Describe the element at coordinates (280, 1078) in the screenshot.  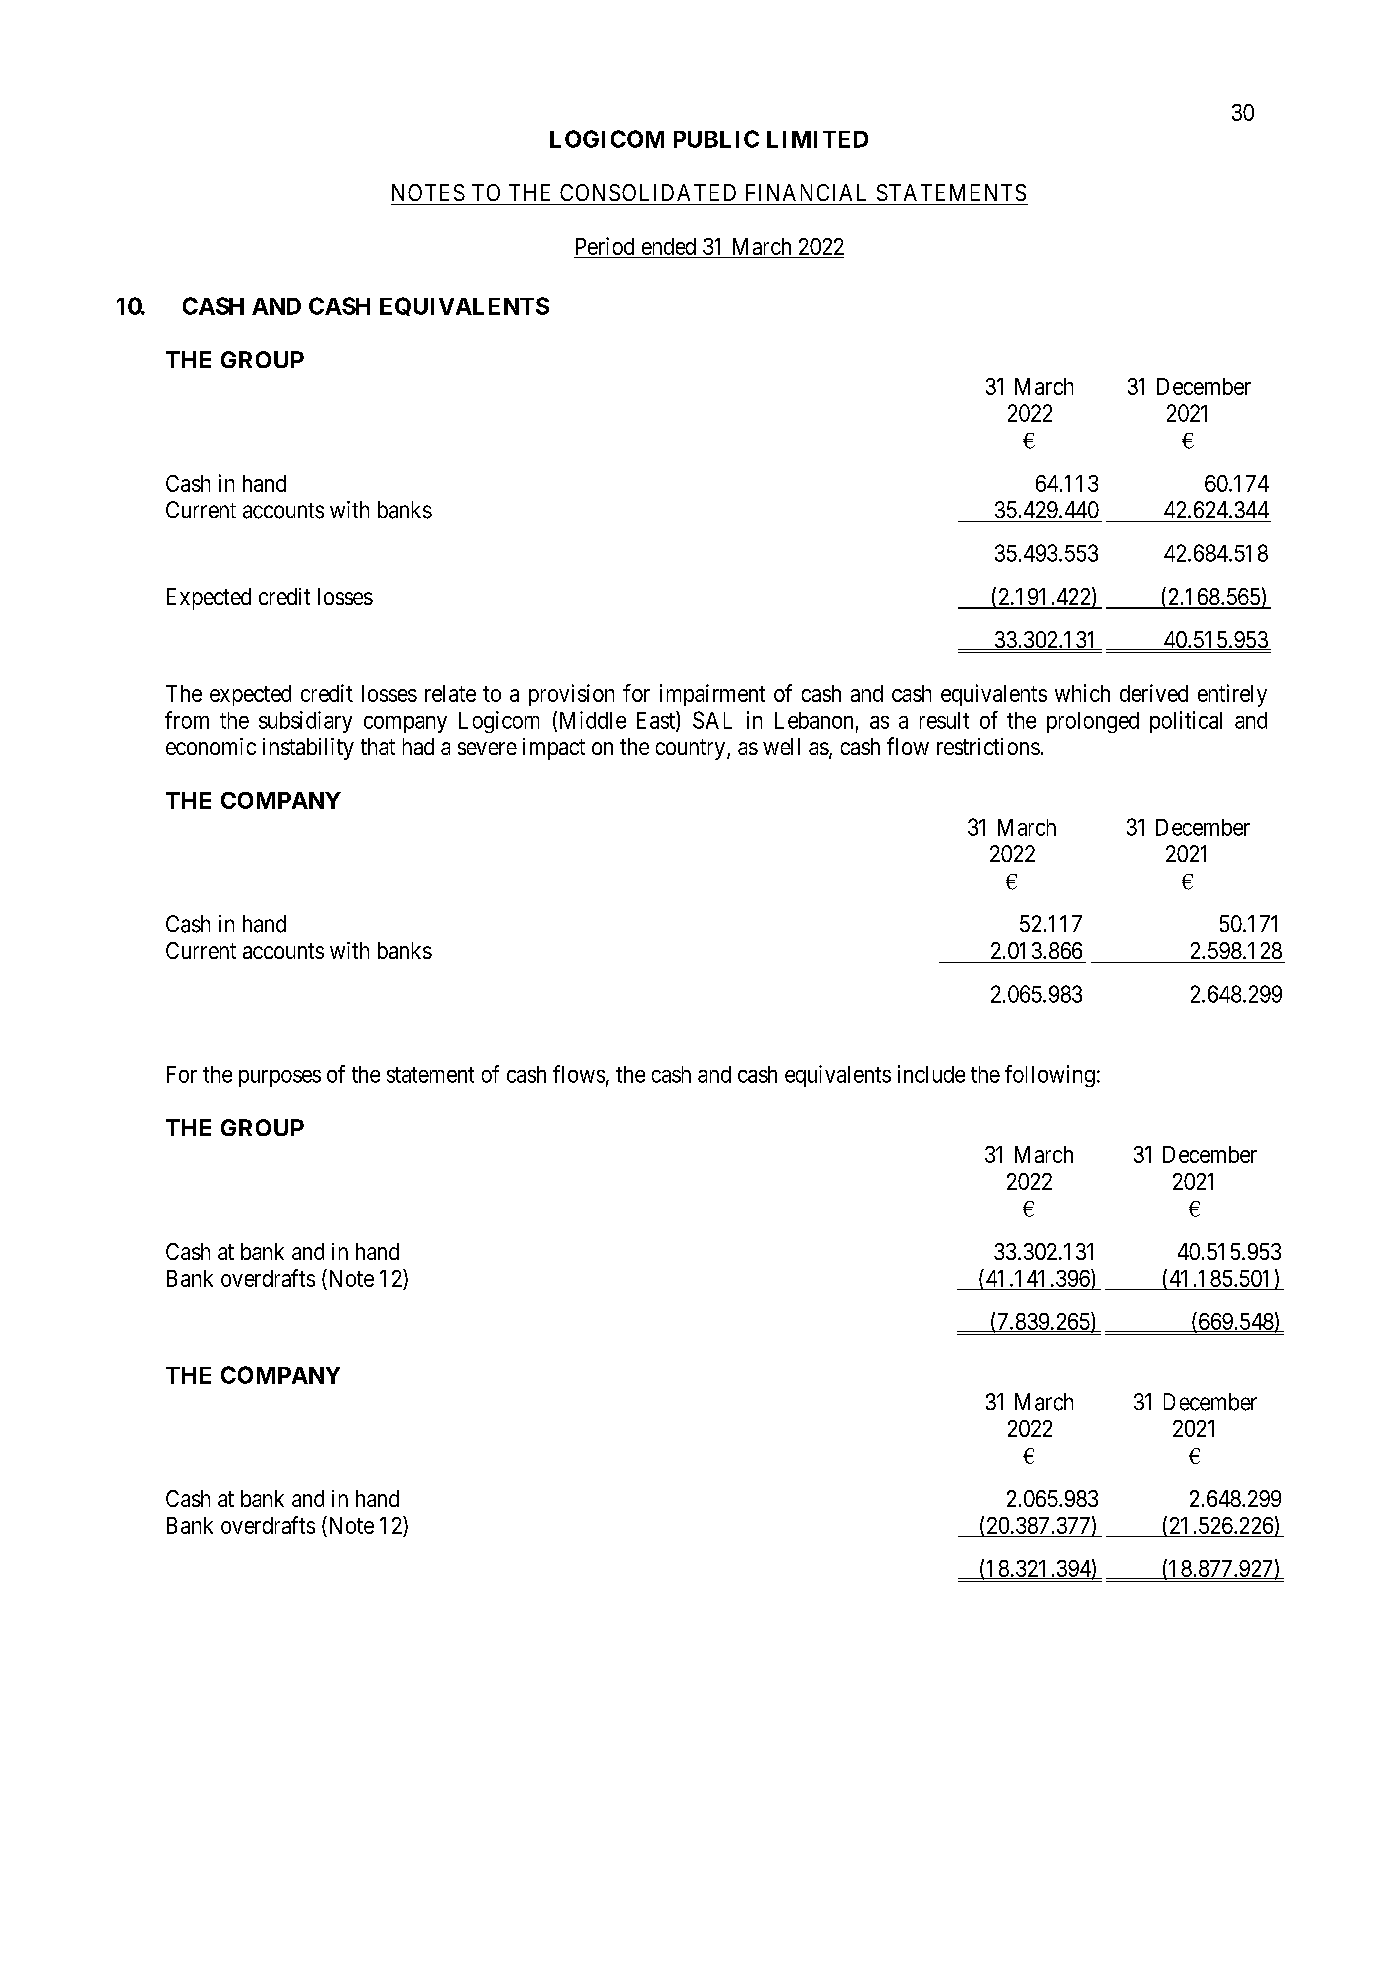
I see `purposes` at that location.
